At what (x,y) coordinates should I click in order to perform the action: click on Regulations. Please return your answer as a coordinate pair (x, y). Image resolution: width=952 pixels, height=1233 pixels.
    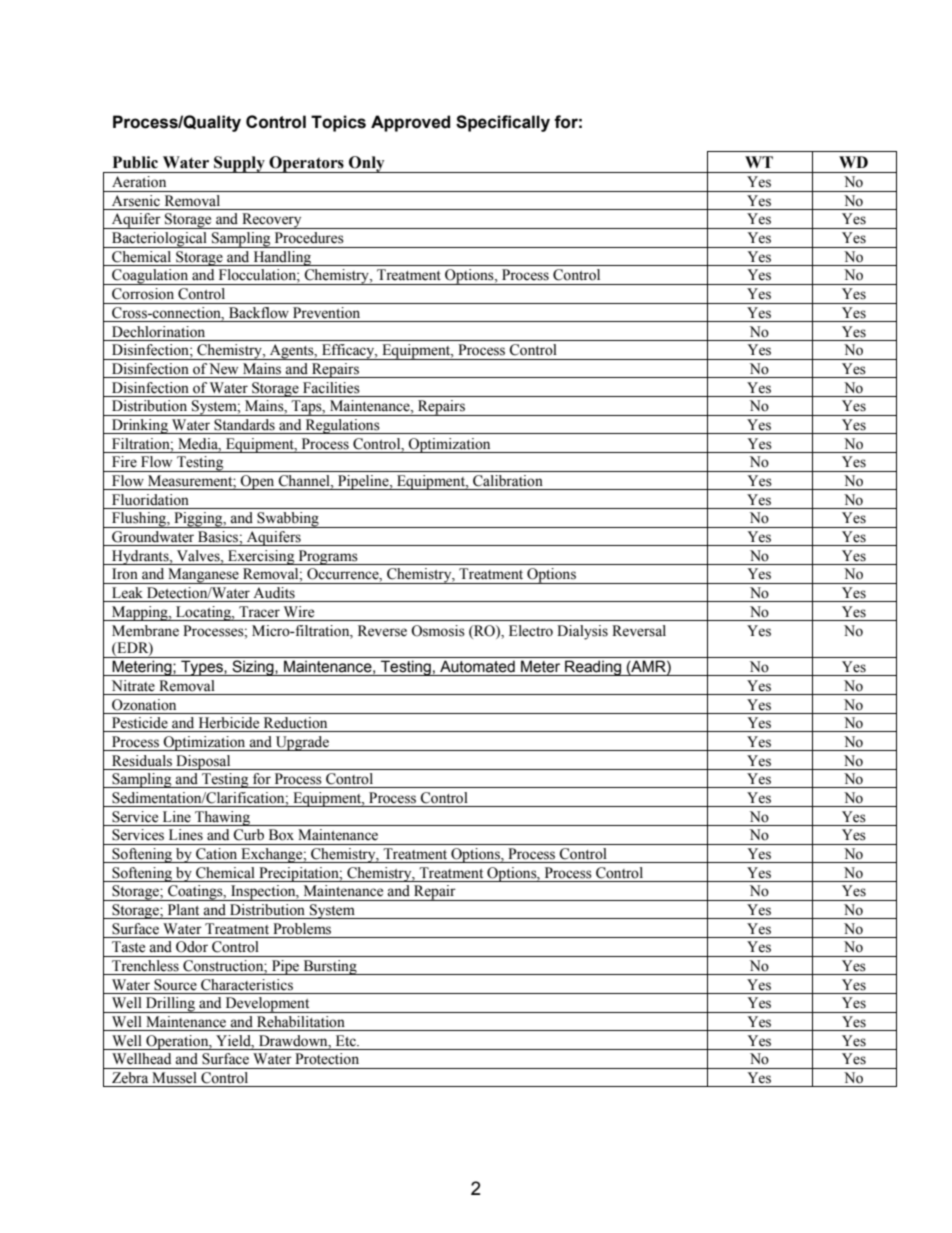
    Looking at the image, I should click on (342, 426).
